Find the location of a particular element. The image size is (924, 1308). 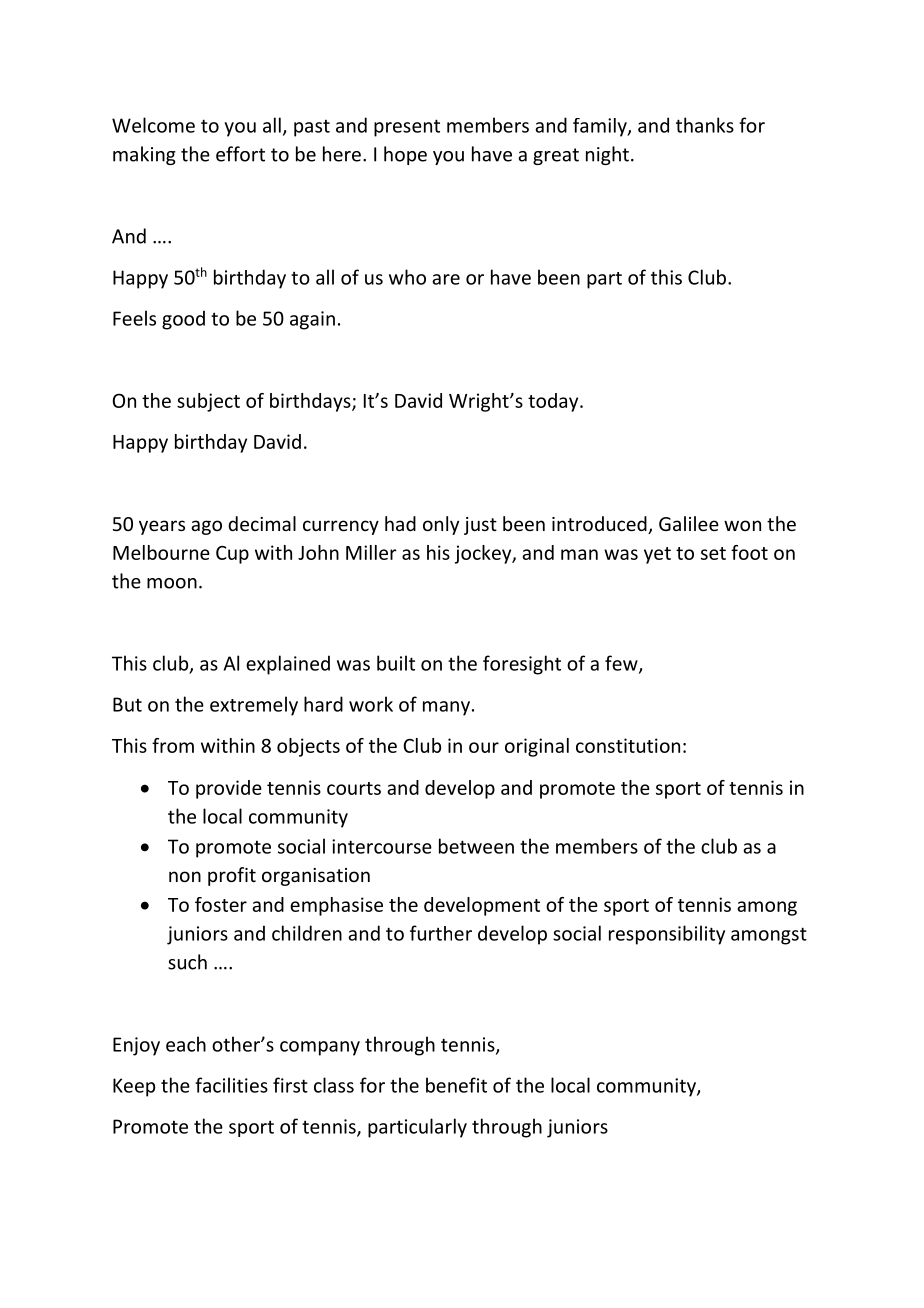

between is located at coordinates (476, 846).
